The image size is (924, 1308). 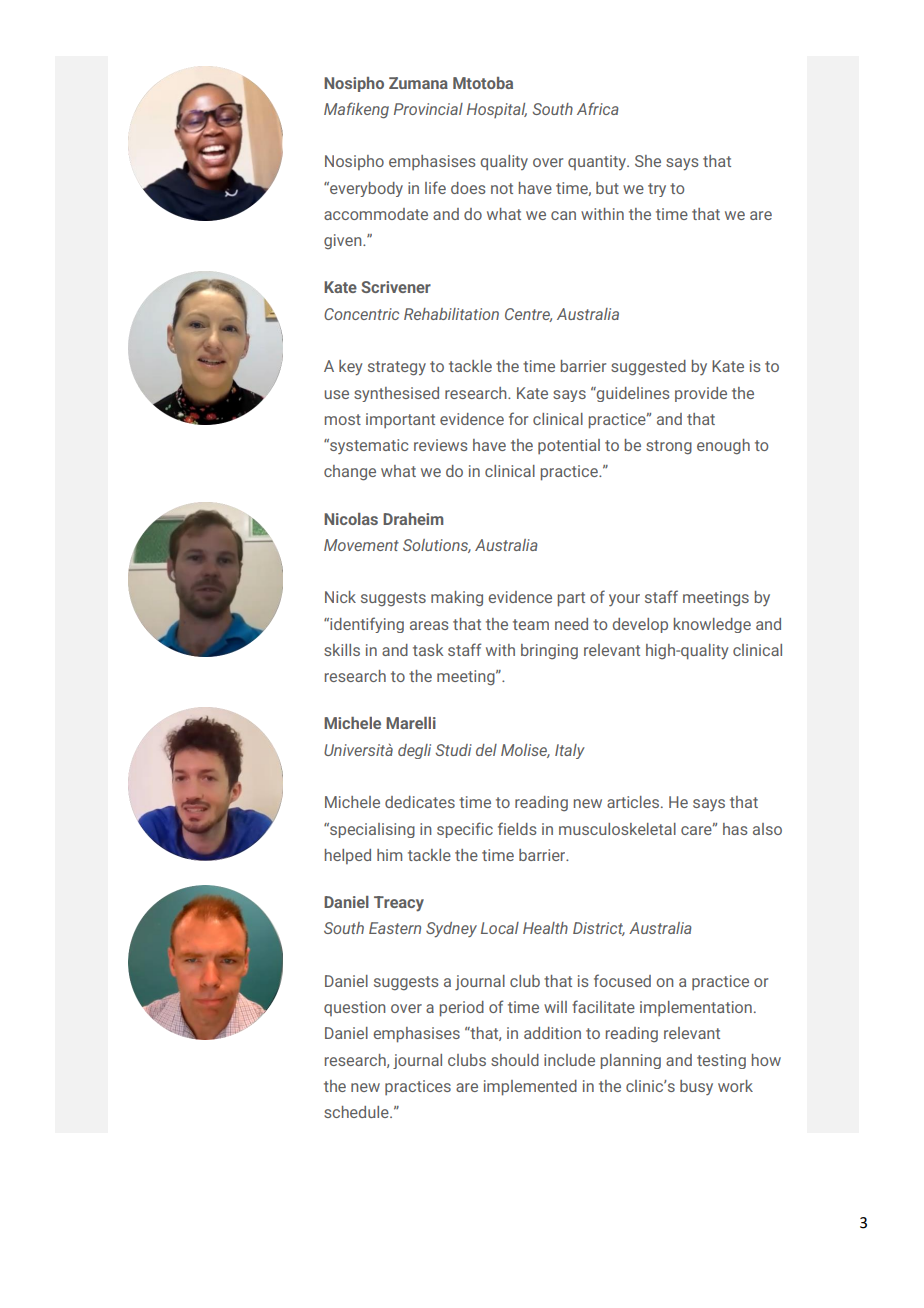 I want to click on quantity, so click(x=598, y=162).
